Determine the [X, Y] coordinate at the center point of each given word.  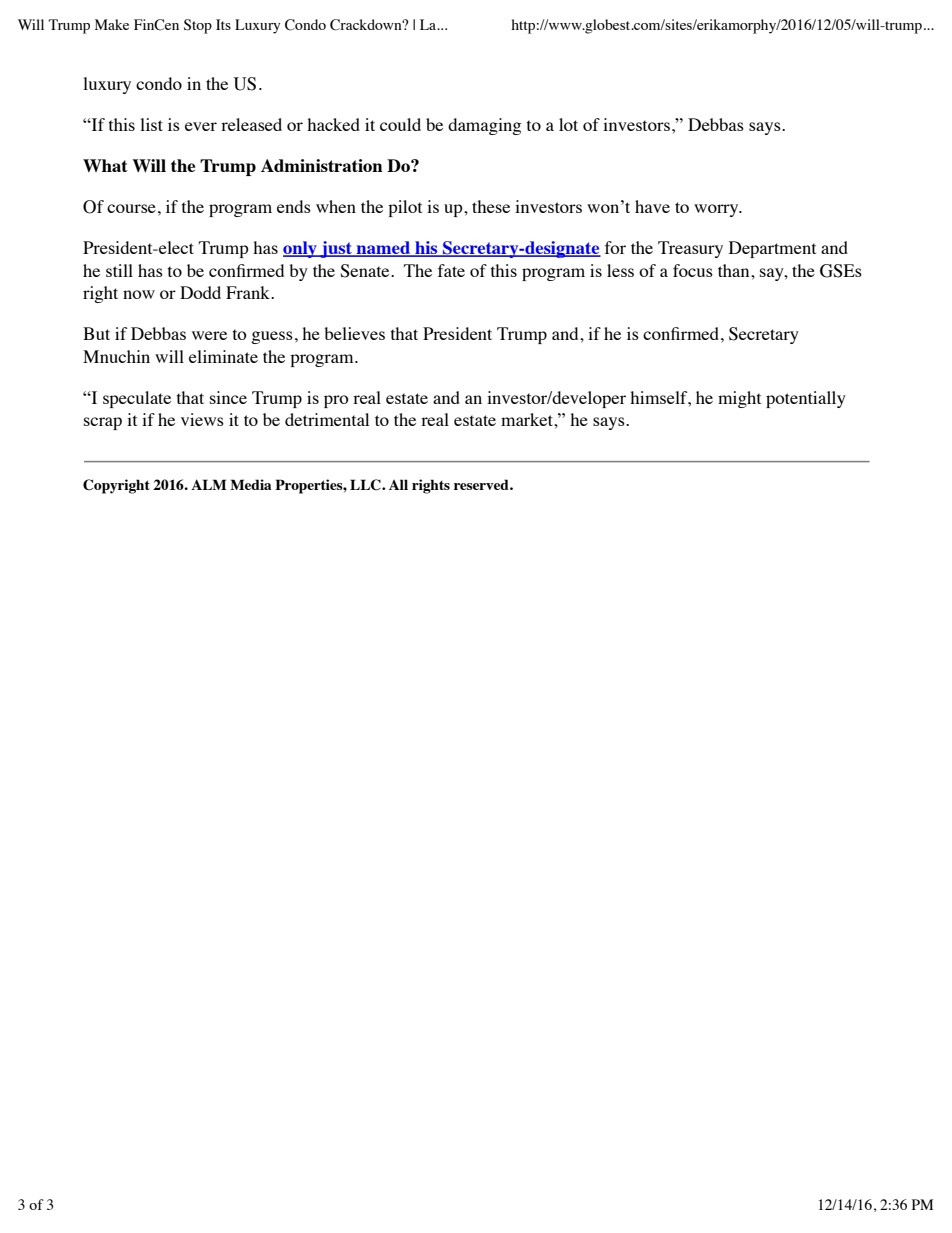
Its [223, 24]
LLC [366, 485]
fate [451, 270]
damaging [484, 126]
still [119, 270]
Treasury [690, 249]
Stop [198, 26]
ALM [208, 484]
